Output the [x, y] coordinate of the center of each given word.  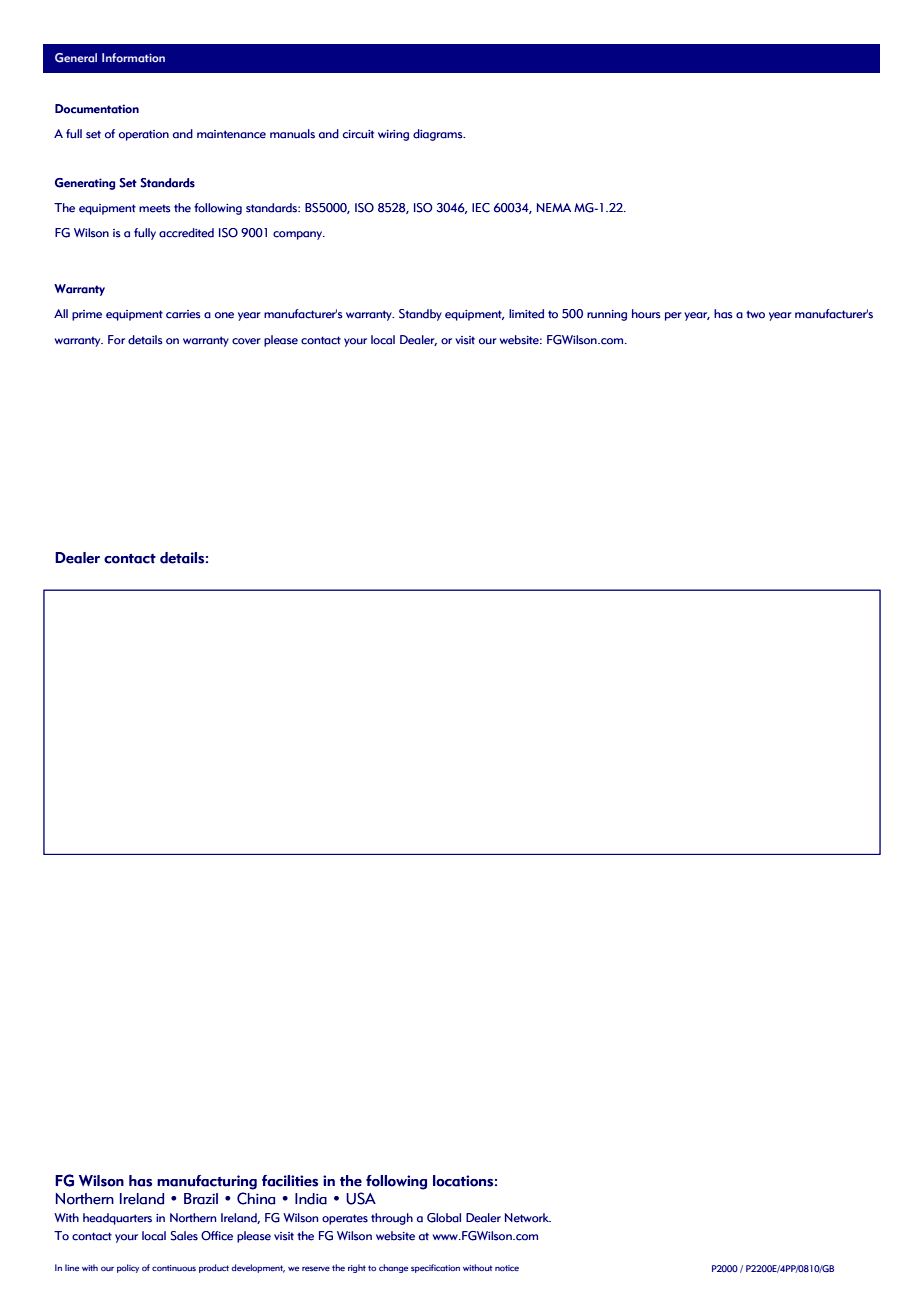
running [607, 315]
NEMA [554, 207]
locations [463, 1181]
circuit [358, 134]
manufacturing [207, 1182]
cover [246, 341]
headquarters [117, 1219]
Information [133, 57]
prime [87, 315]
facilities [290, 1181]
